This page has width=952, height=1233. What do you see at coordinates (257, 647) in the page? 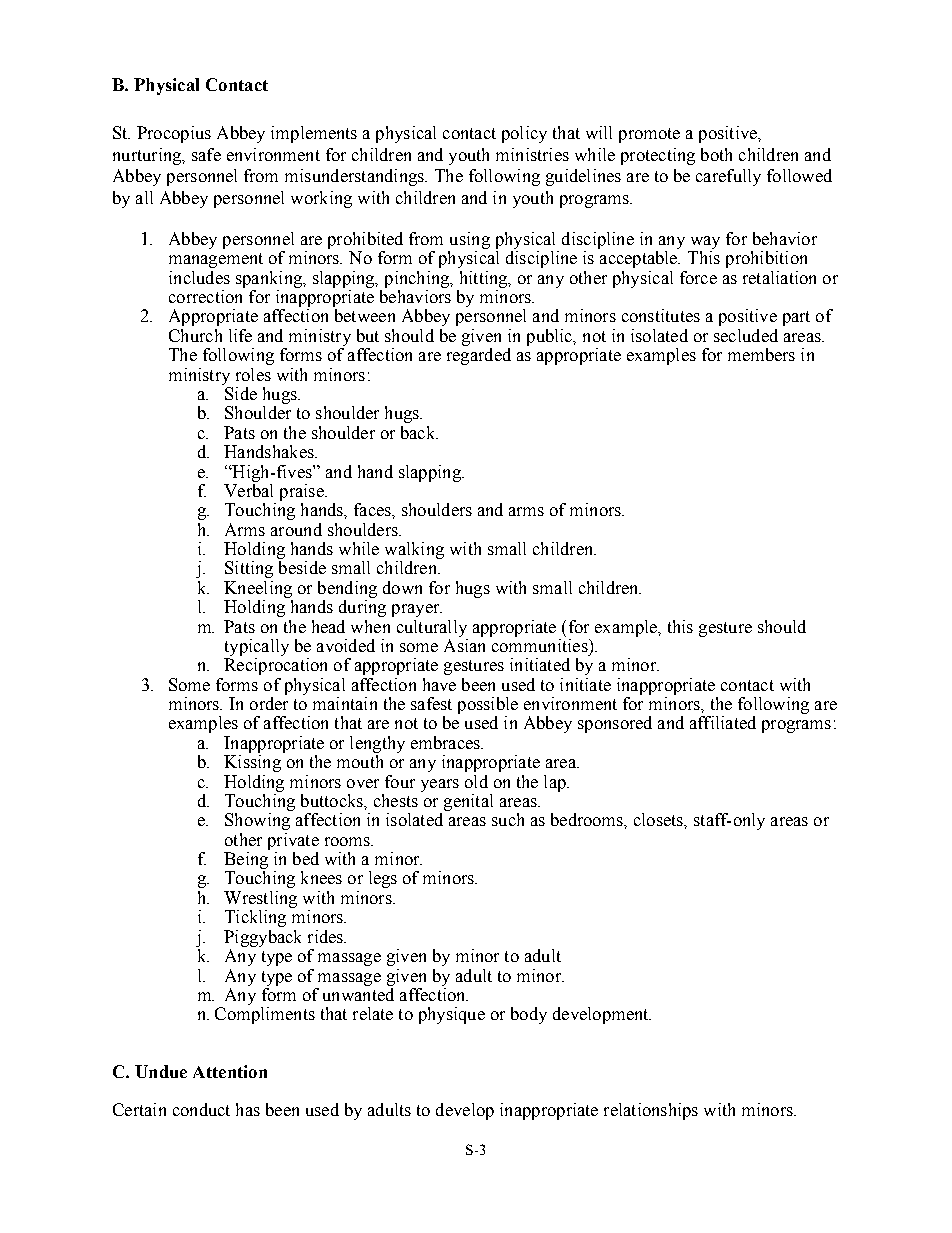
I see `typically` at bounding box center [257, 647].
